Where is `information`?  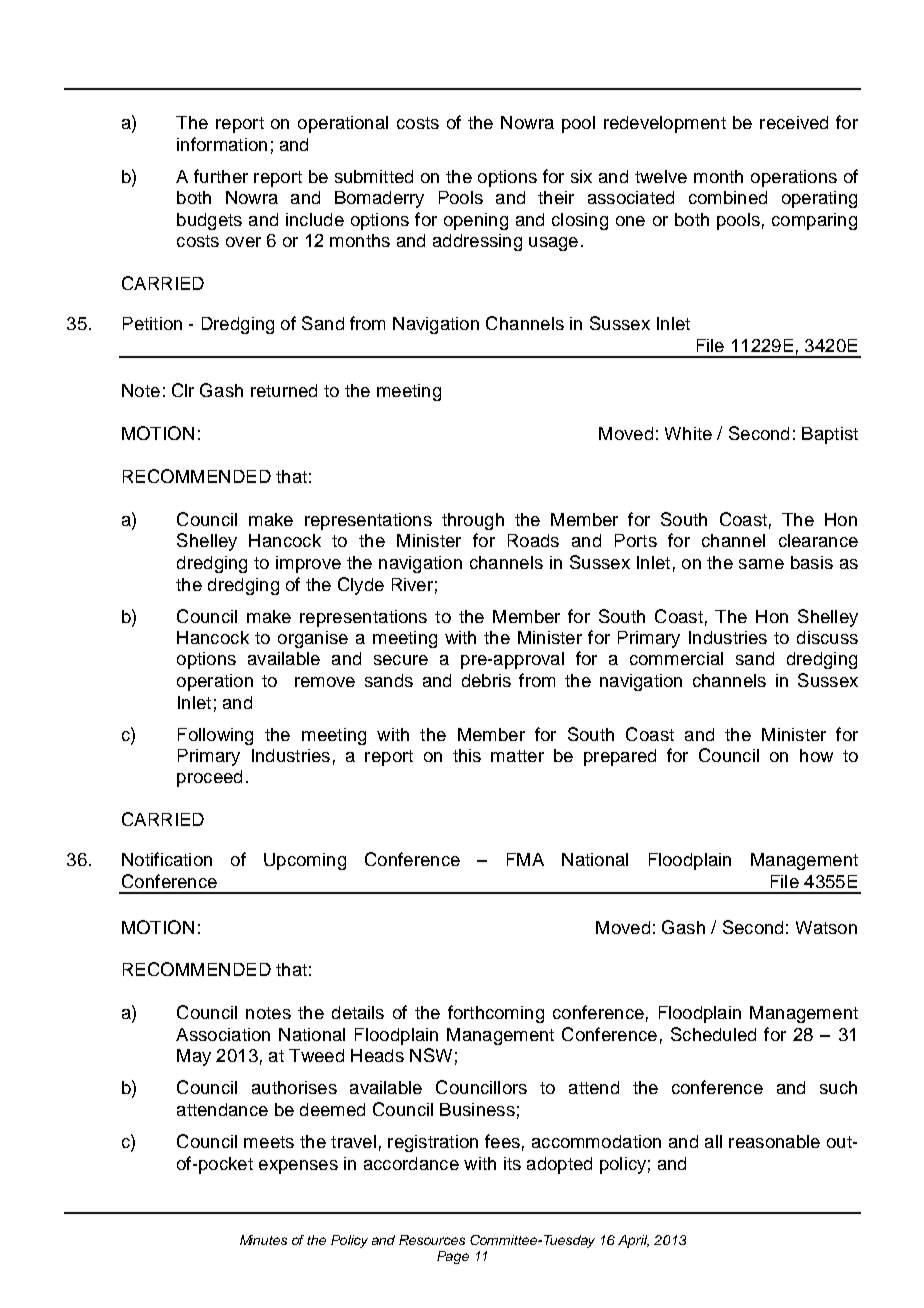 information is located at coordinates (222, 144).
